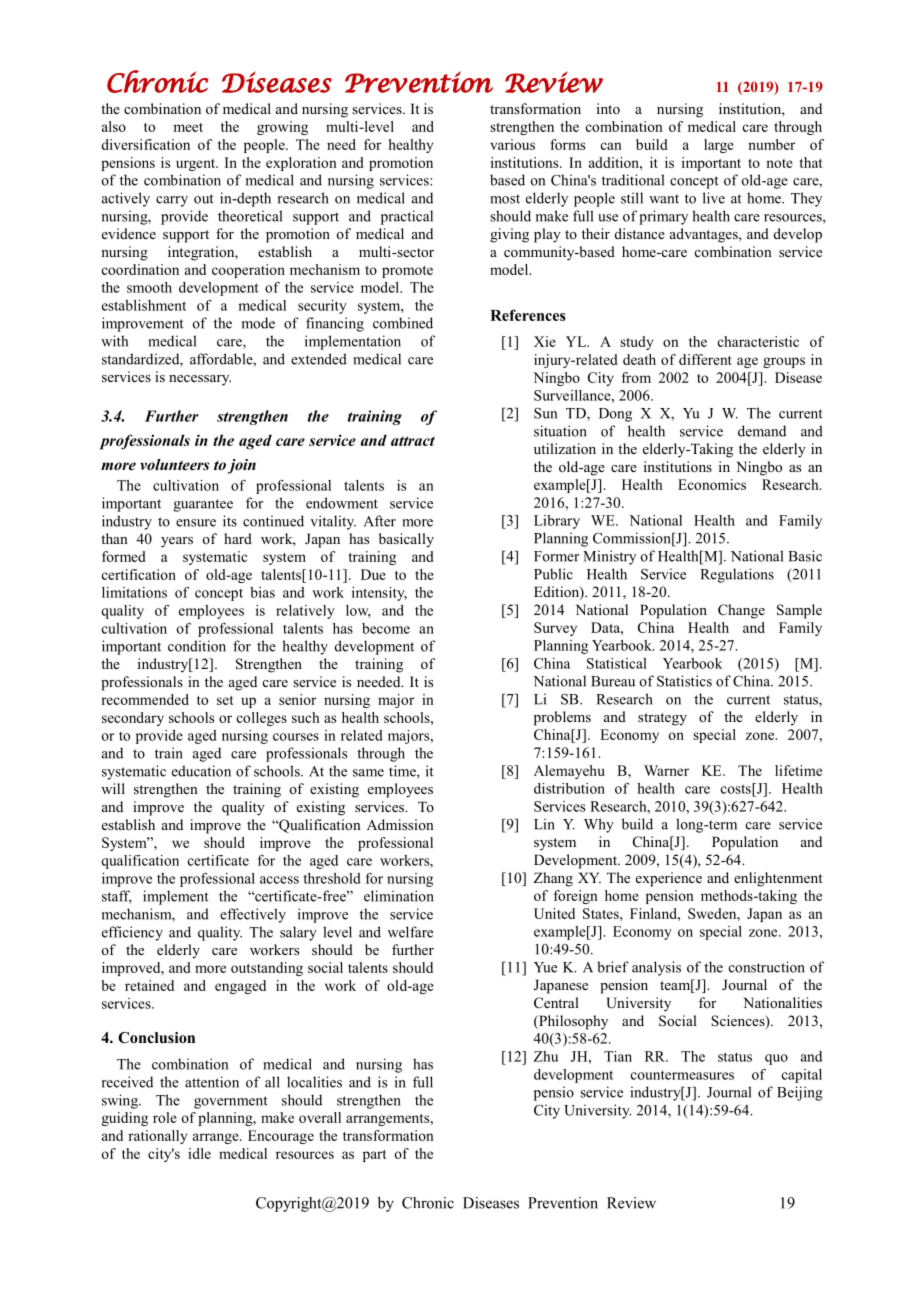 This image has width=924, height=1308. I want to click on various, so click(512, 144).
